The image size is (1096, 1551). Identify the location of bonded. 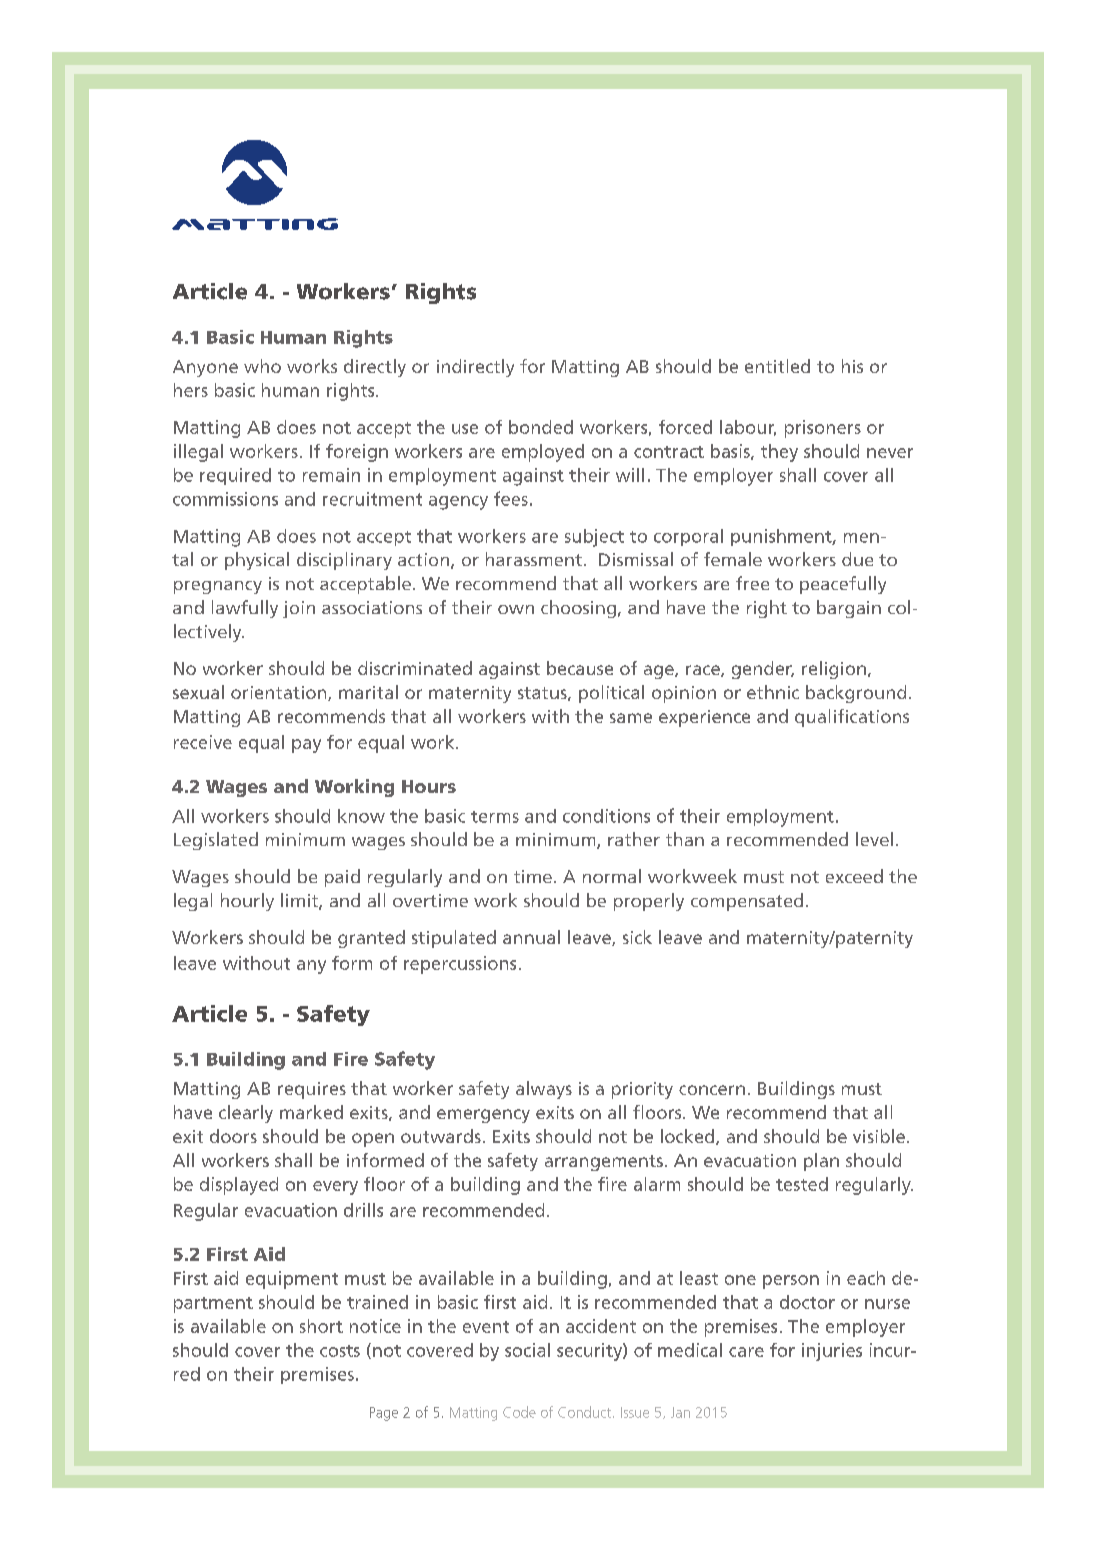
(541, 427).
